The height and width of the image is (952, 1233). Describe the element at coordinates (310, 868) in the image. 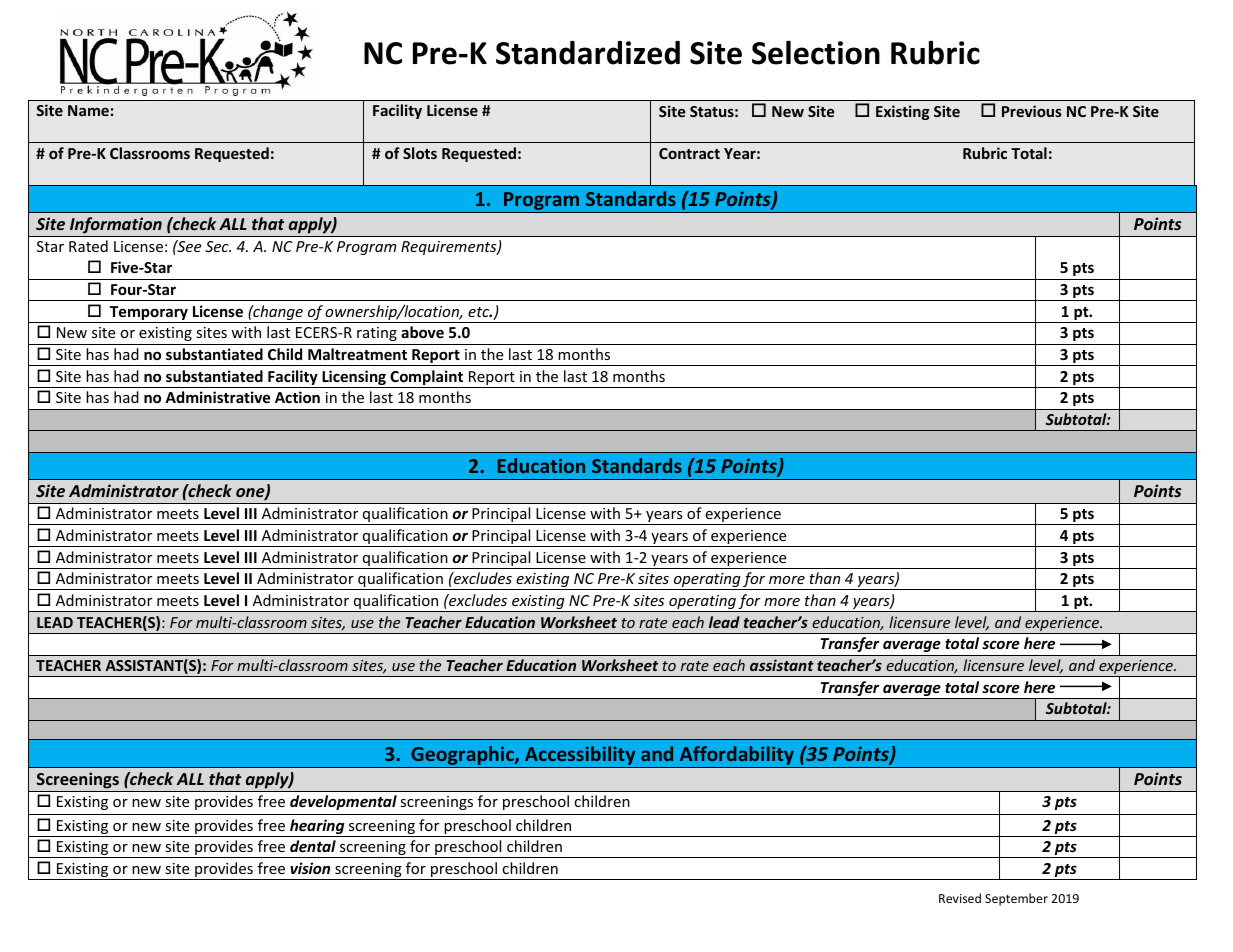

I see `vision` at that location.
